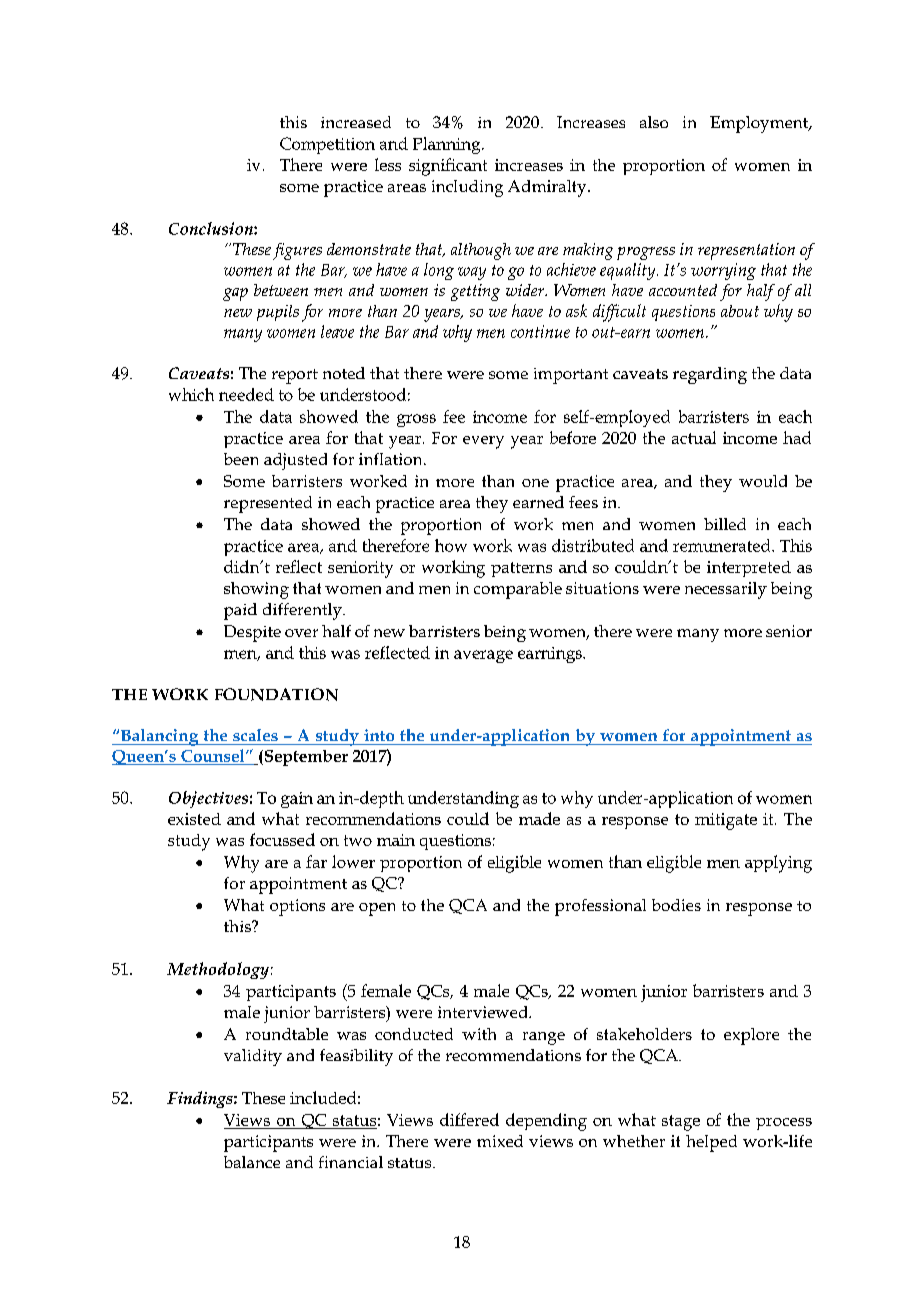  Describe the element at coordinates (726, 590) in the page. I see `necessarily` at that location.
